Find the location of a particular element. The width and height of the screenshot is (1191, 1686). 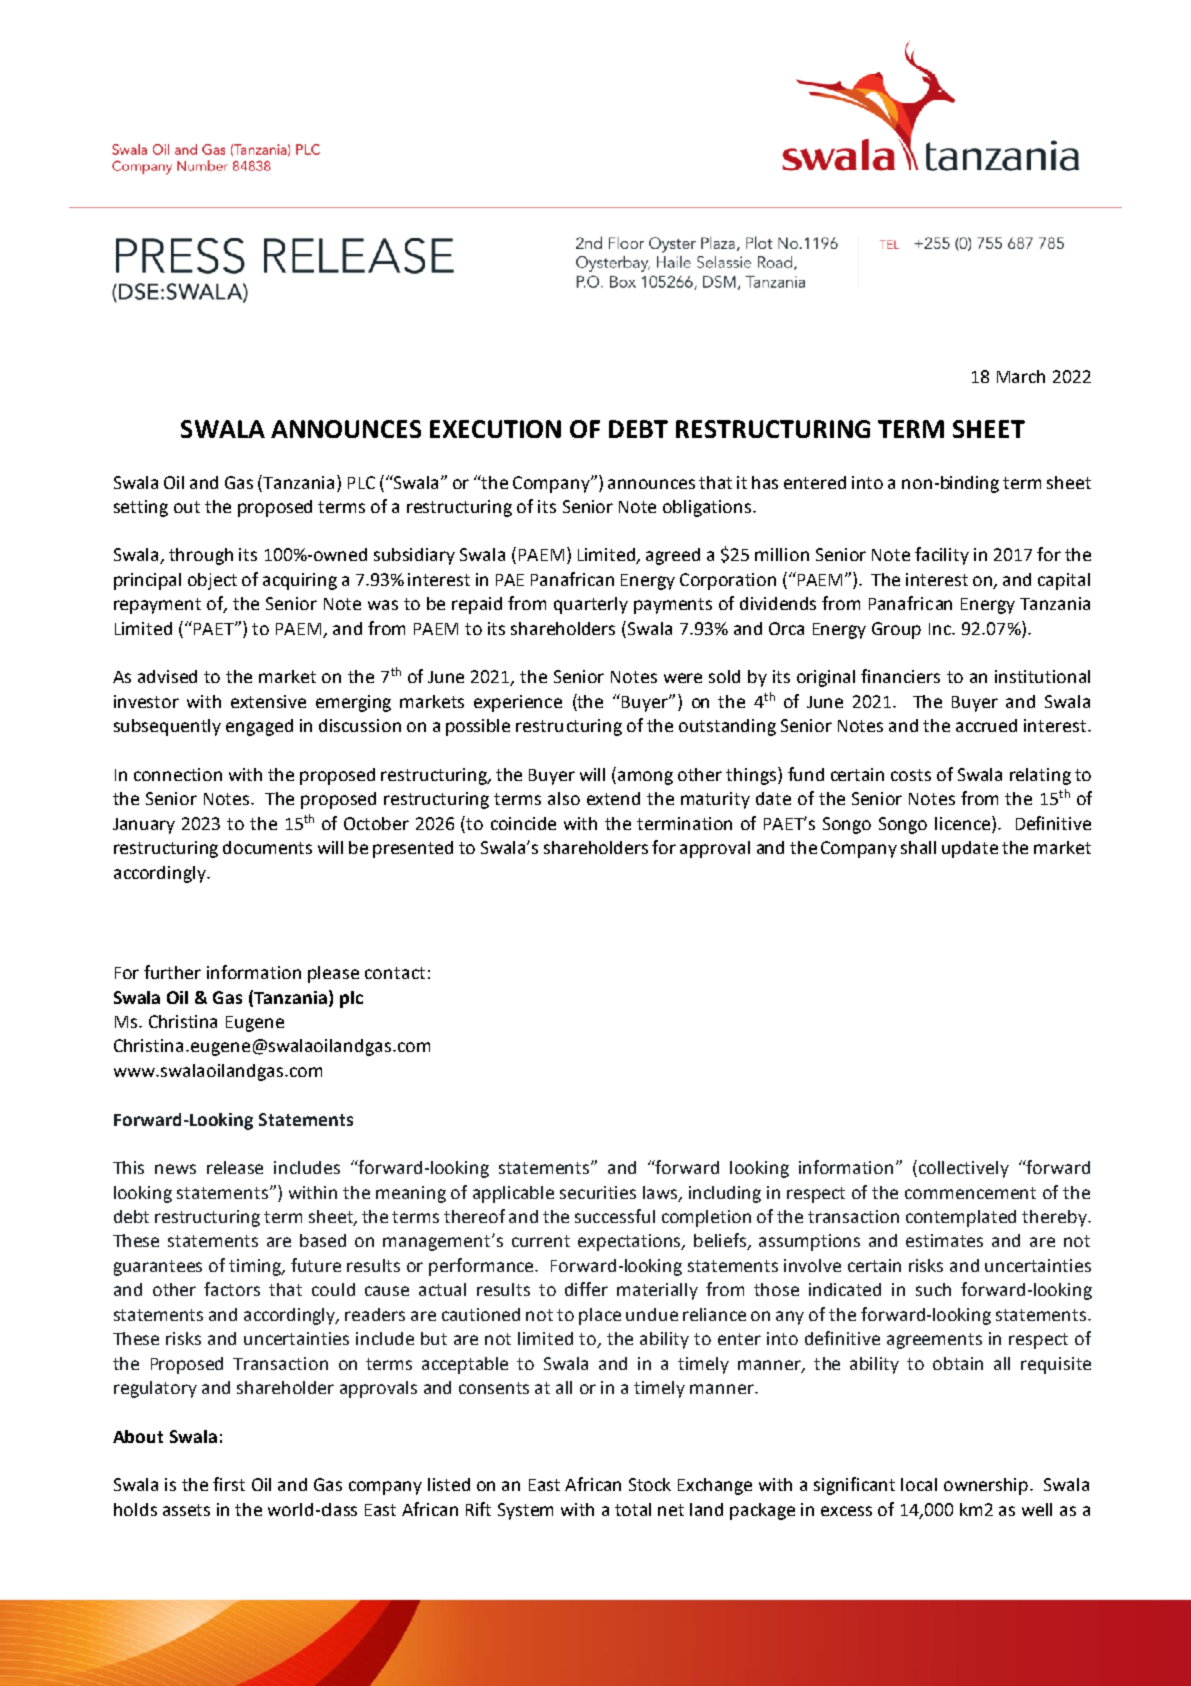

securities is located at coordinates (598, 1192).
